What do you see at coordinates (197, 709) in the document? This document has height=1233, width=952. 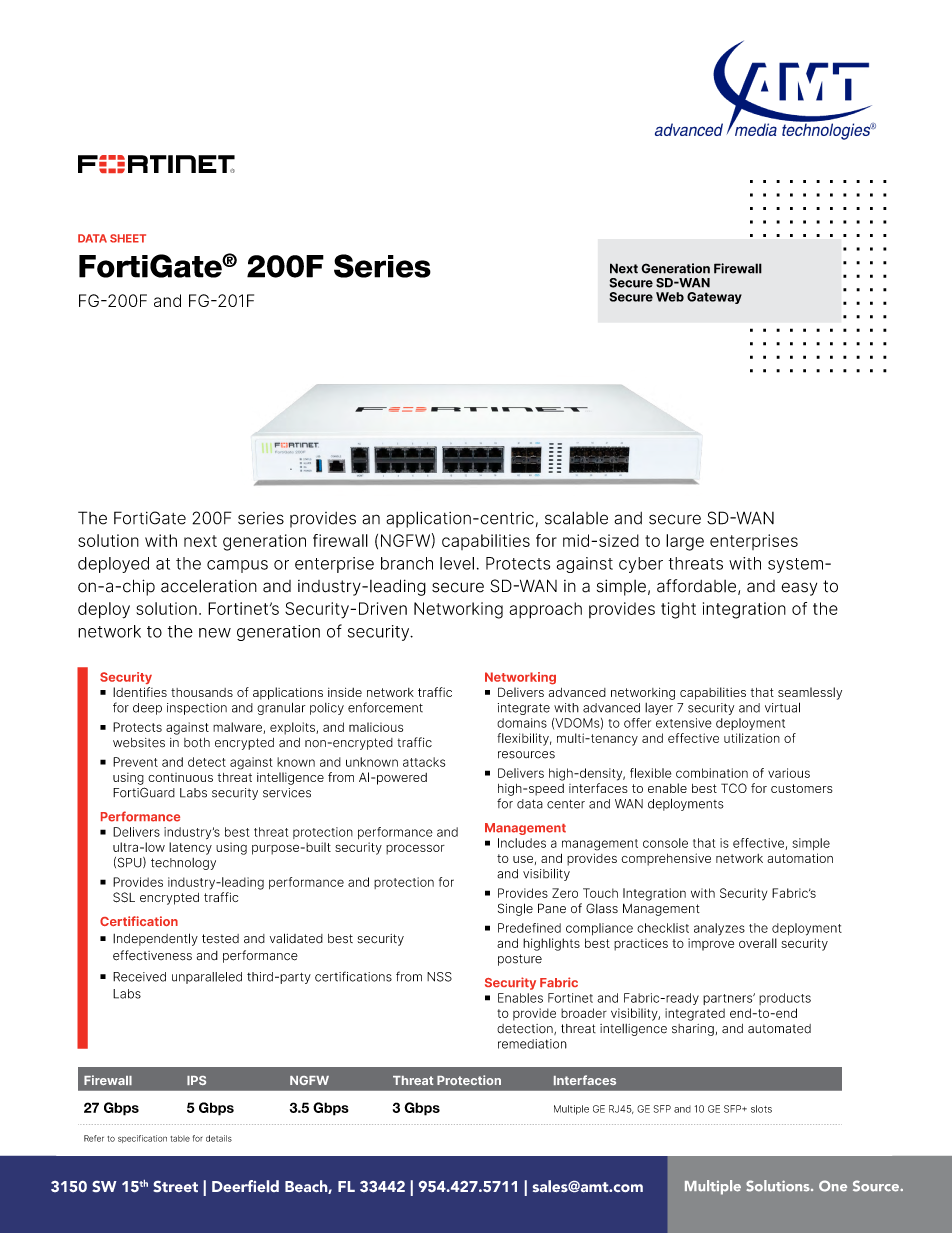 I see `inspection` at bounding box center [197, 709].
